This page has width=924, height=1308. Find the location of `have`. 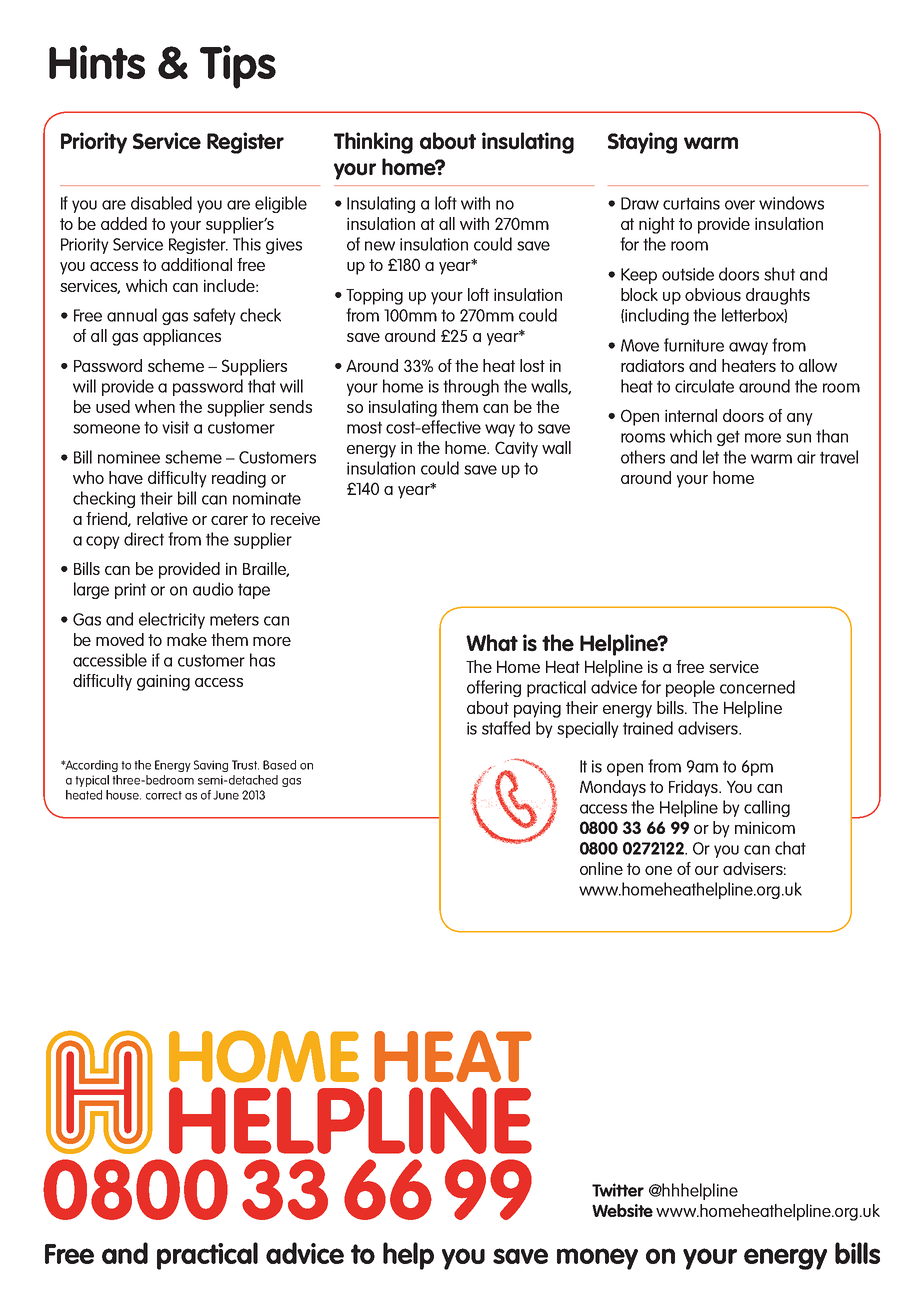

have is located at coordinates (126, 477).
